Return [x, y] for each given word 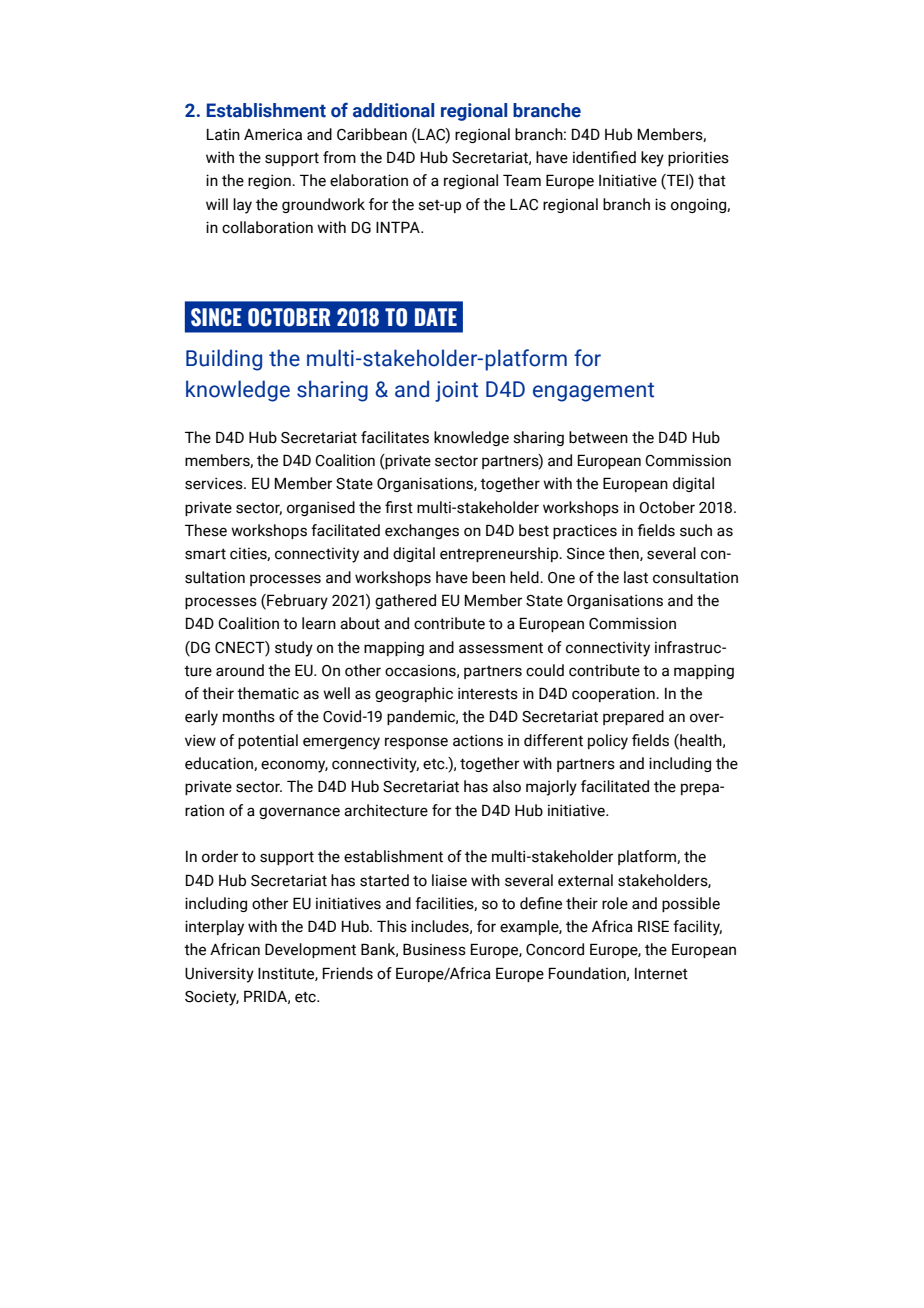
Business [434, 949]
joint [456, 391]
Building [224, 360]
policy [608, 742]
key [652, 159]
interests [488, 693]
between [598, 437]
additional [393, 110]
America [273, 134]
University [219, 975]
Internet [661, 974]
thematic [268, 693]
